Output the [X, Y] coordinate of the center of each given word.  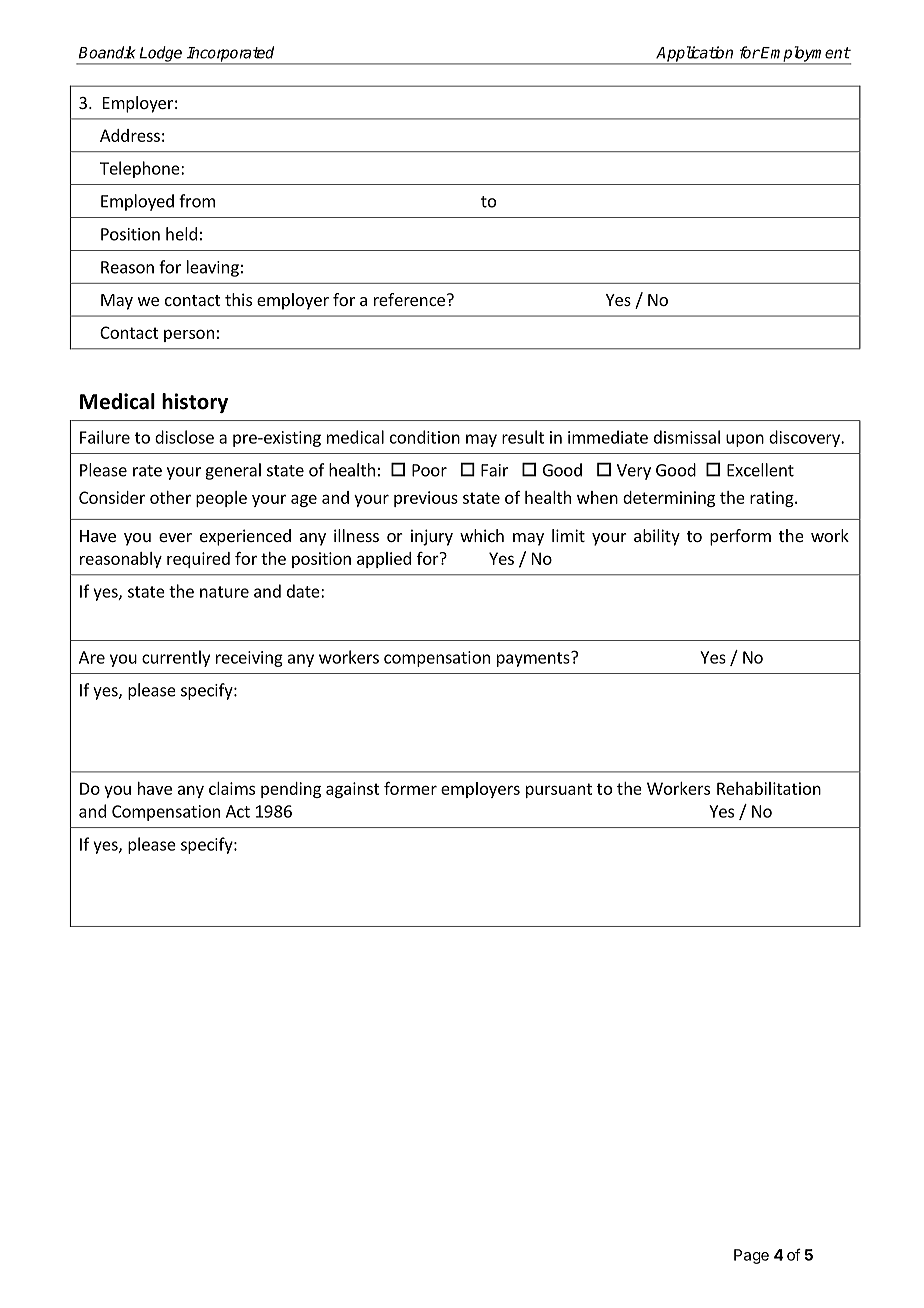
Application [695, 55]
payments [534, 659]
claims [232, 788]
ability [657, 537]
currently [176, 658]
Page [751, 1256]
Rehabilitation [769, 788]
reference [409, 299]
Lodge [161, 55]
